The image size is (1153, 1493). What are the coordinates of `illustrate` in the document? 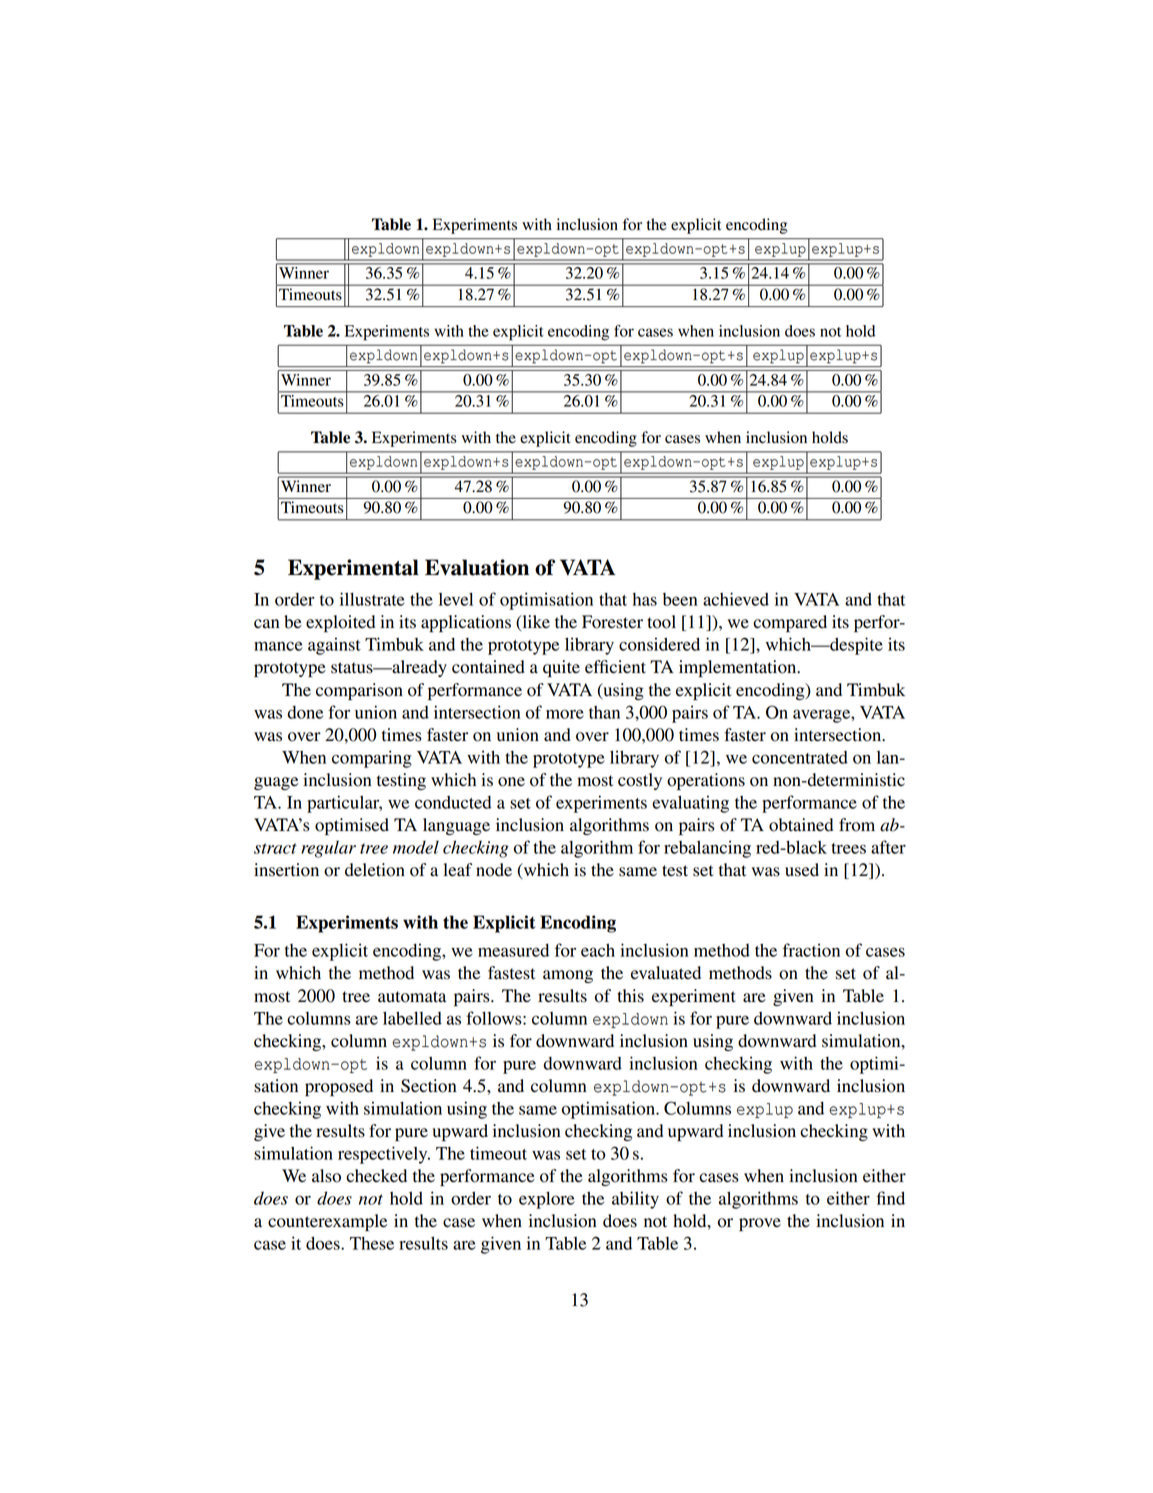 It's located at (372, 599).
